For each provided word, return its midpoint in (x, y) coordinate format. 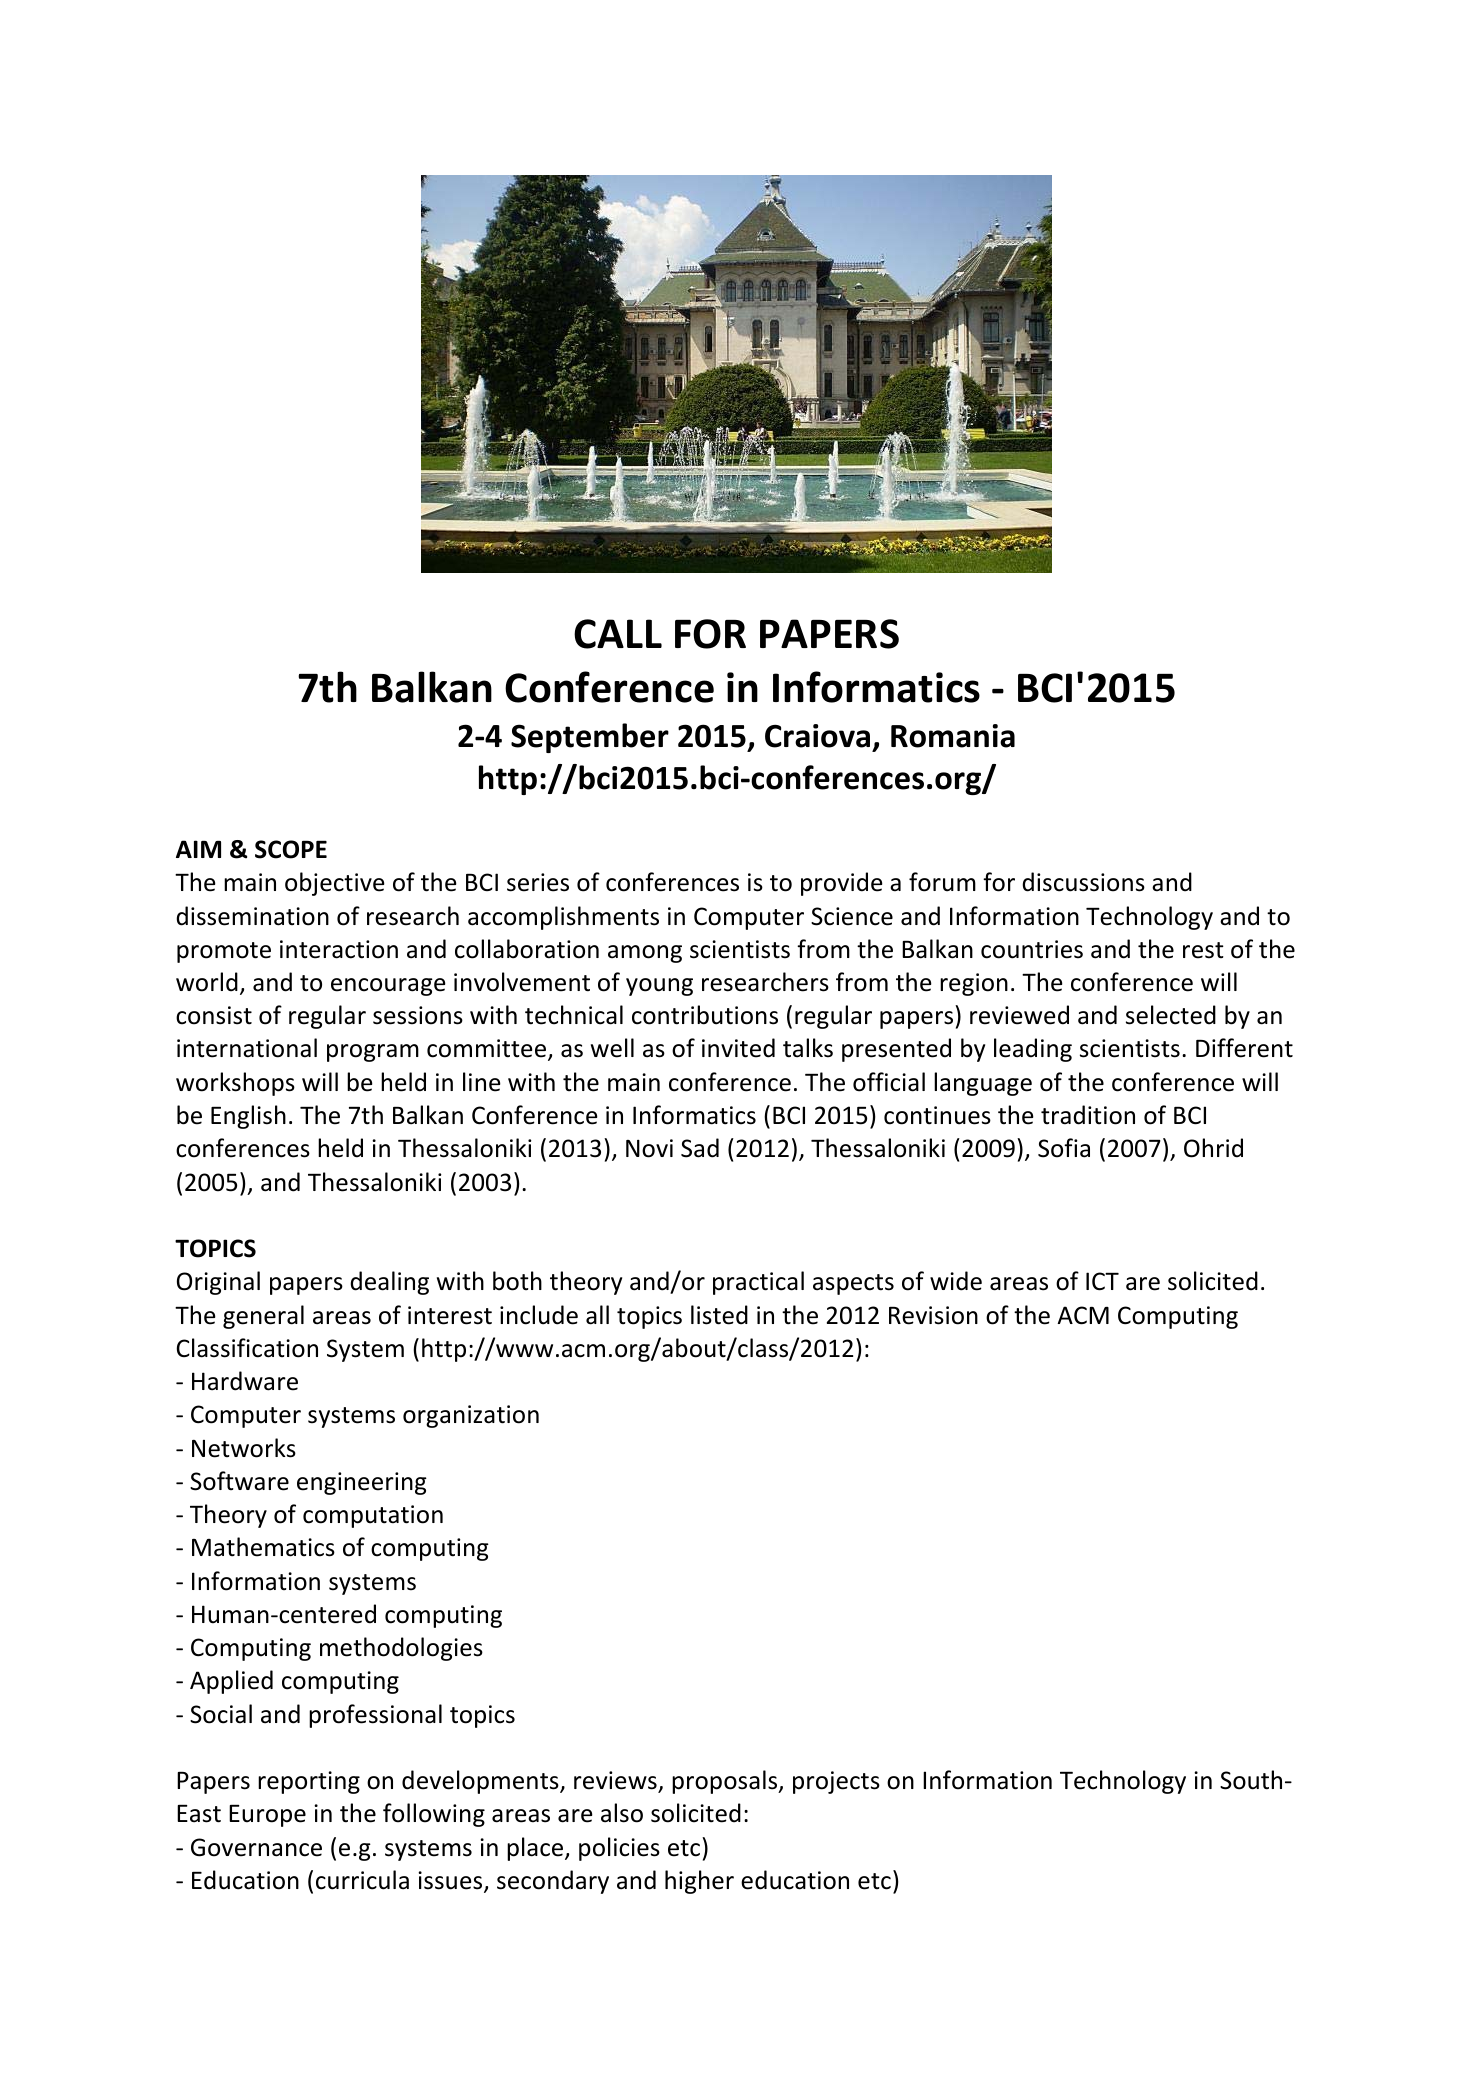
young (659, 987)
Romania (953, 736)
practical (758, 1283)
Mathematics (263, 1547)
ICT (1102, 1281)
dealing (389, 1283)
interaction (339, 949)
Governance (256, 1847)
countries (1032, 949)
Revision (933, 1315)
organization (471, 1416)
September (590, 738)
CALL (618, 634)
